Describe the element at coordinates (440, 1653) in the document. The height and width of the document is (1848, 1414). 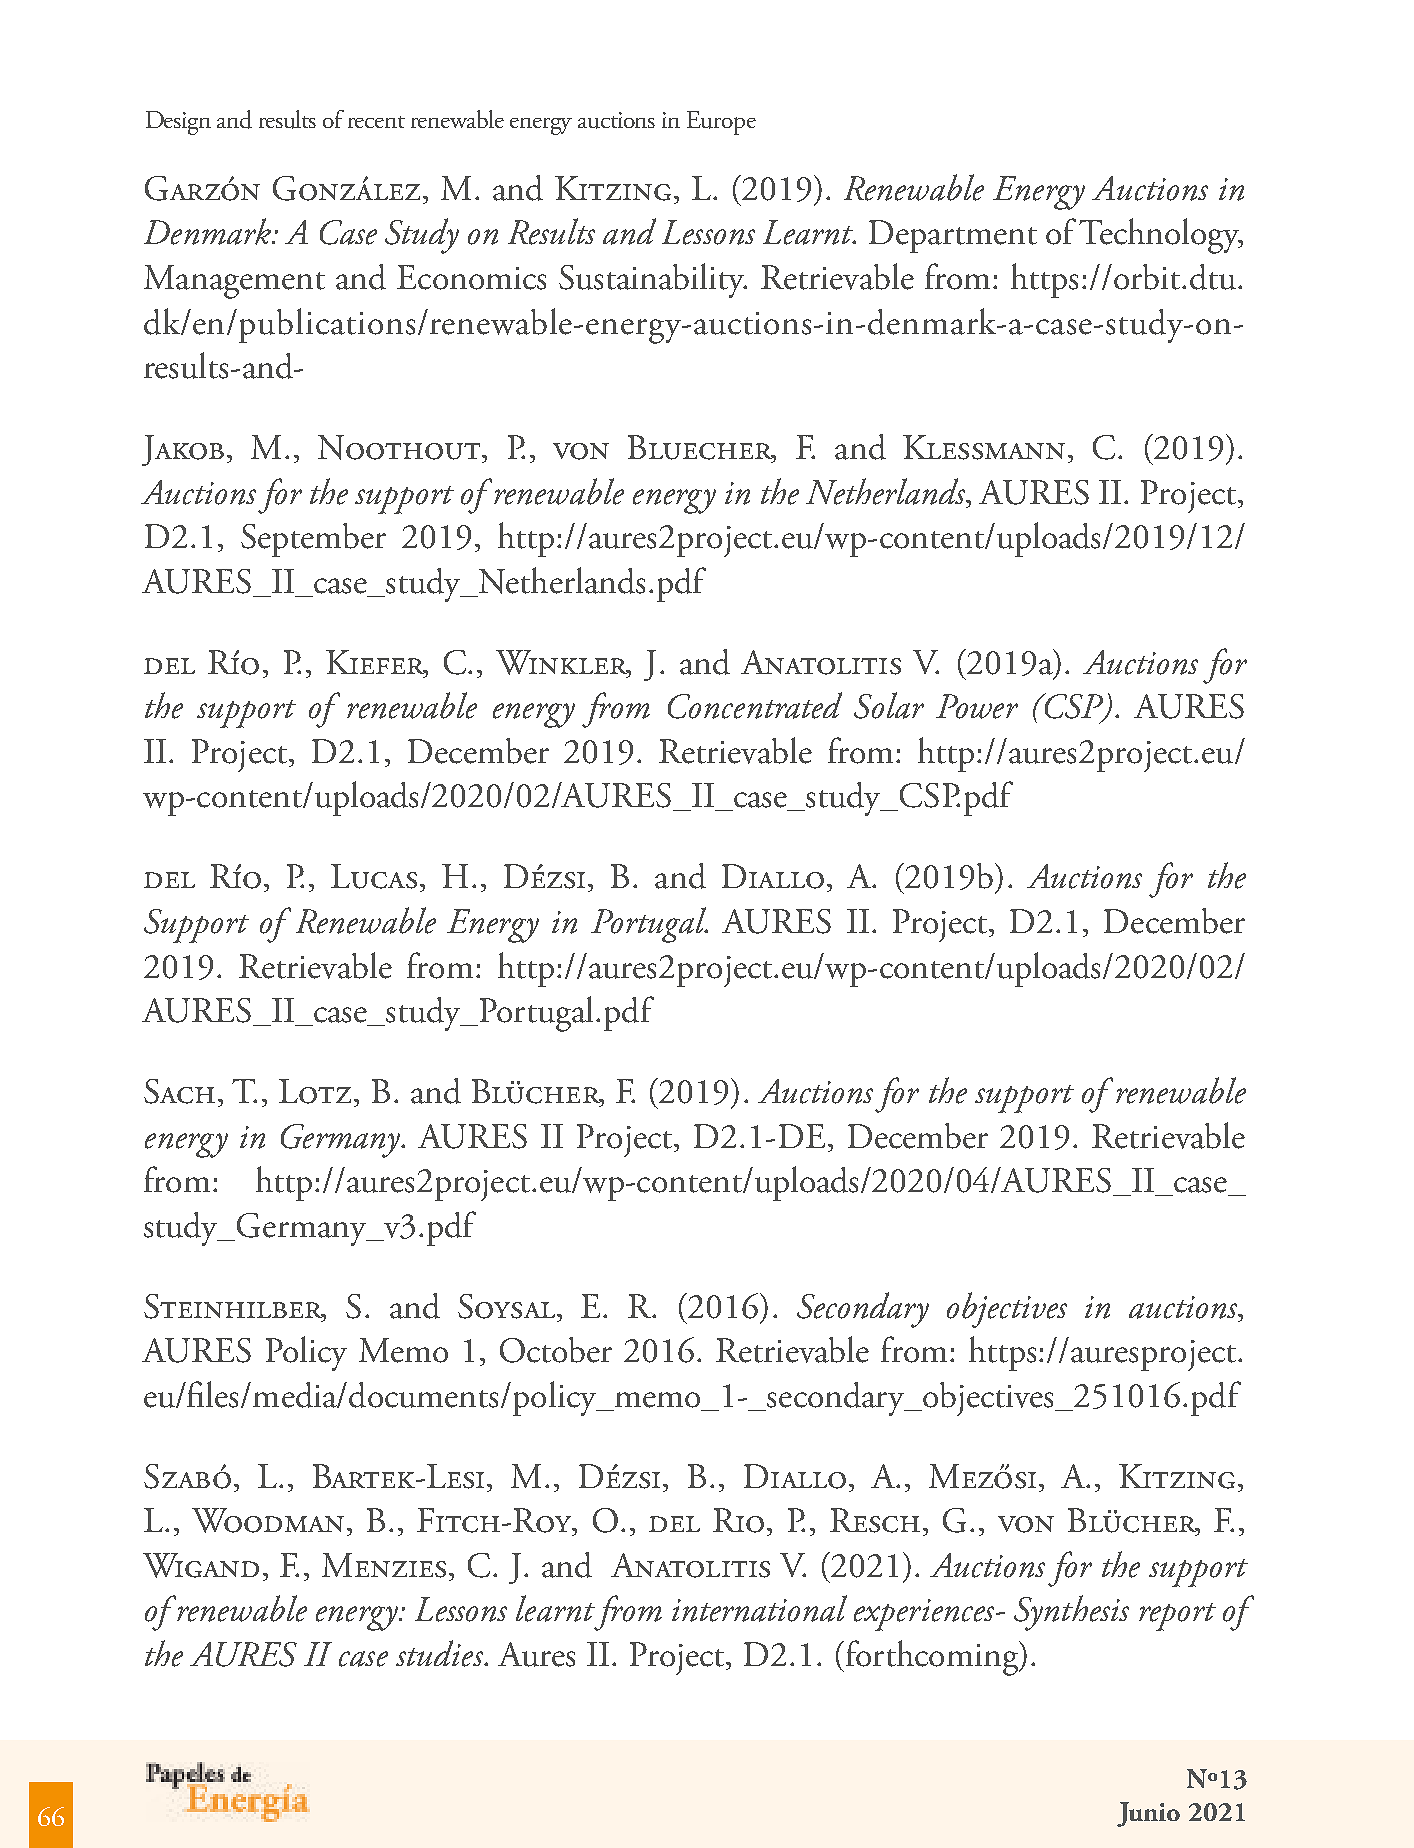
I see `studies` at that location.
